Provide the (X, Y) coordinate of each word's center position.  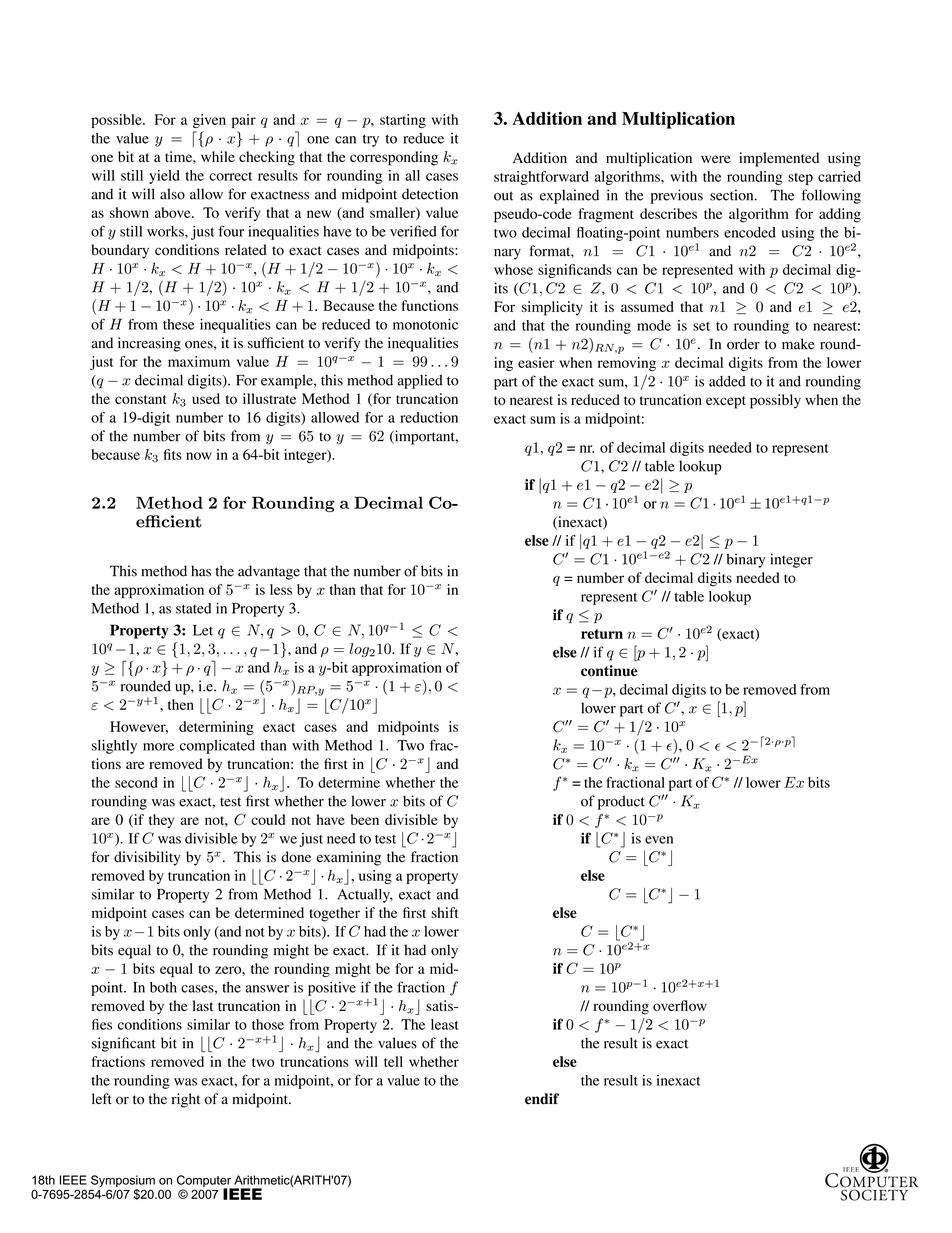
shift (444, 912)
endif (542, 1099)
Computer (205, 1182)
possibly (775, 401)
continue (609, 671)
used (206, 398)
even (659, 840)
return (602, 634)
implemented (779, 159)
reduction (429, 417)
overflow (680, 1005)
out (503, 196)
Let (203, 630)
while (218, 156)
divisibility (147, 858)
